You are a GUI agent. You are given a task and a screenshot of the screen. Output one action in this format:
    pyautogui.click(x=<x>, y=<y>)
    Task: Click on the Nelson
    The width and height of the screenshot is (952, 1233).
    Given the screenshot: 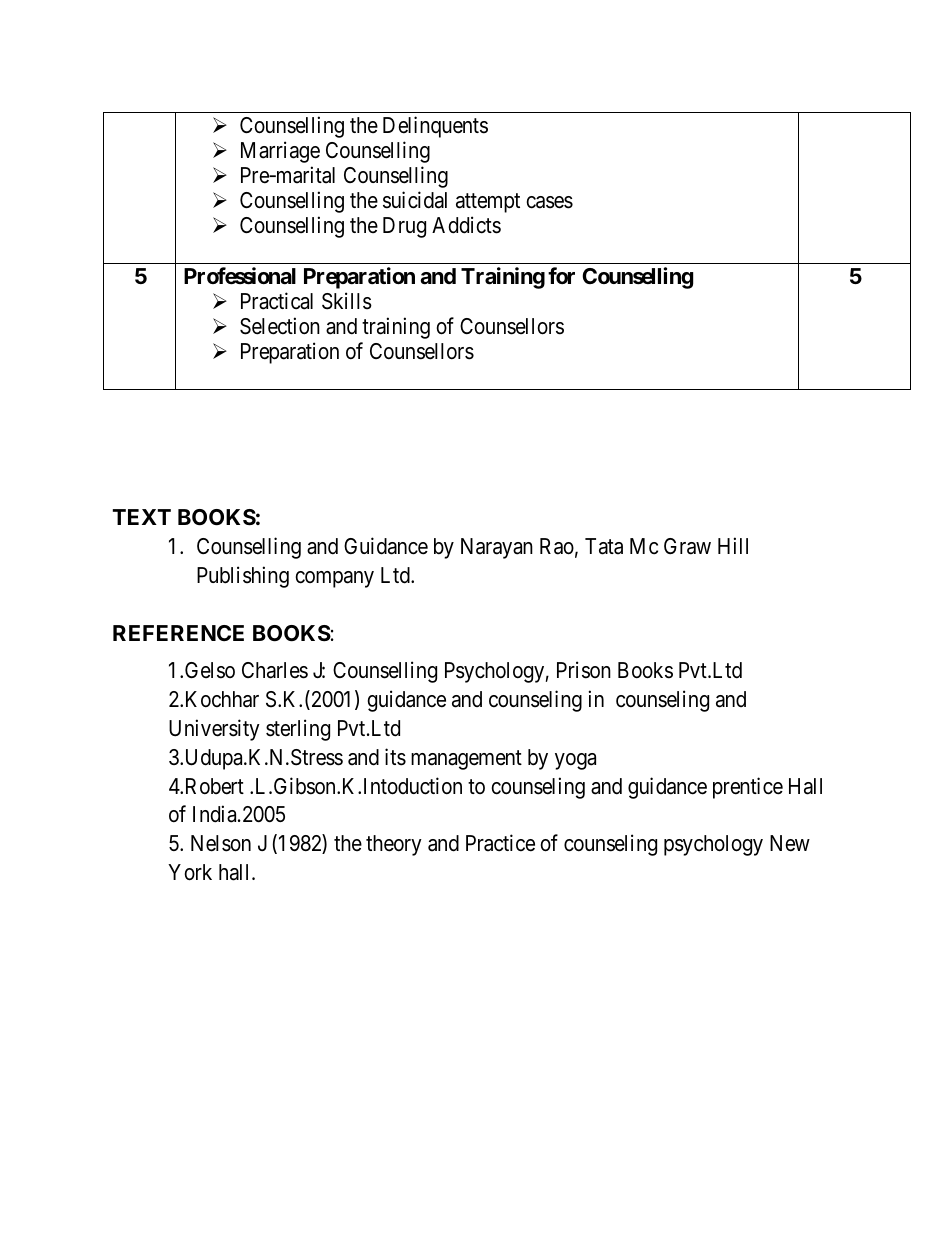 What is the action you would take?
    pyautogui.click(x=221, y=843)
